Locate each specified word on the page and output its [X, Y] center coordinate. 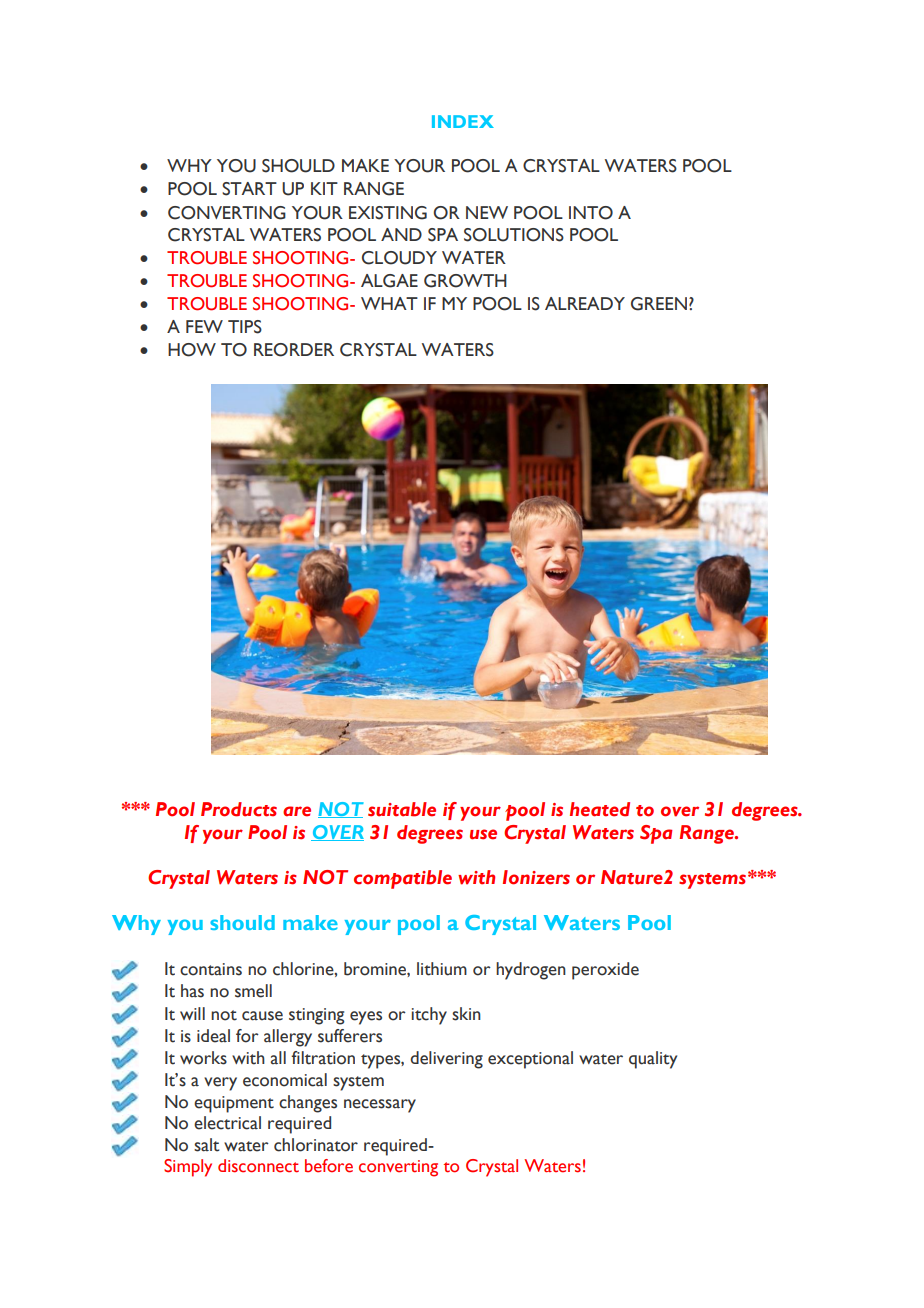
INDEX [463, 121]
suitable [402, 809]
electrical [227, 1123]
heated [600, 809]
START [249, 189]
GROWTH [465, 281]
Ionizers [536, 877]
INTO [591, 213]
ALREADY [585, 303]
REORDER [294, 350]
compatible [403, 879]
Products [239, 809]
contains [211, 969]
